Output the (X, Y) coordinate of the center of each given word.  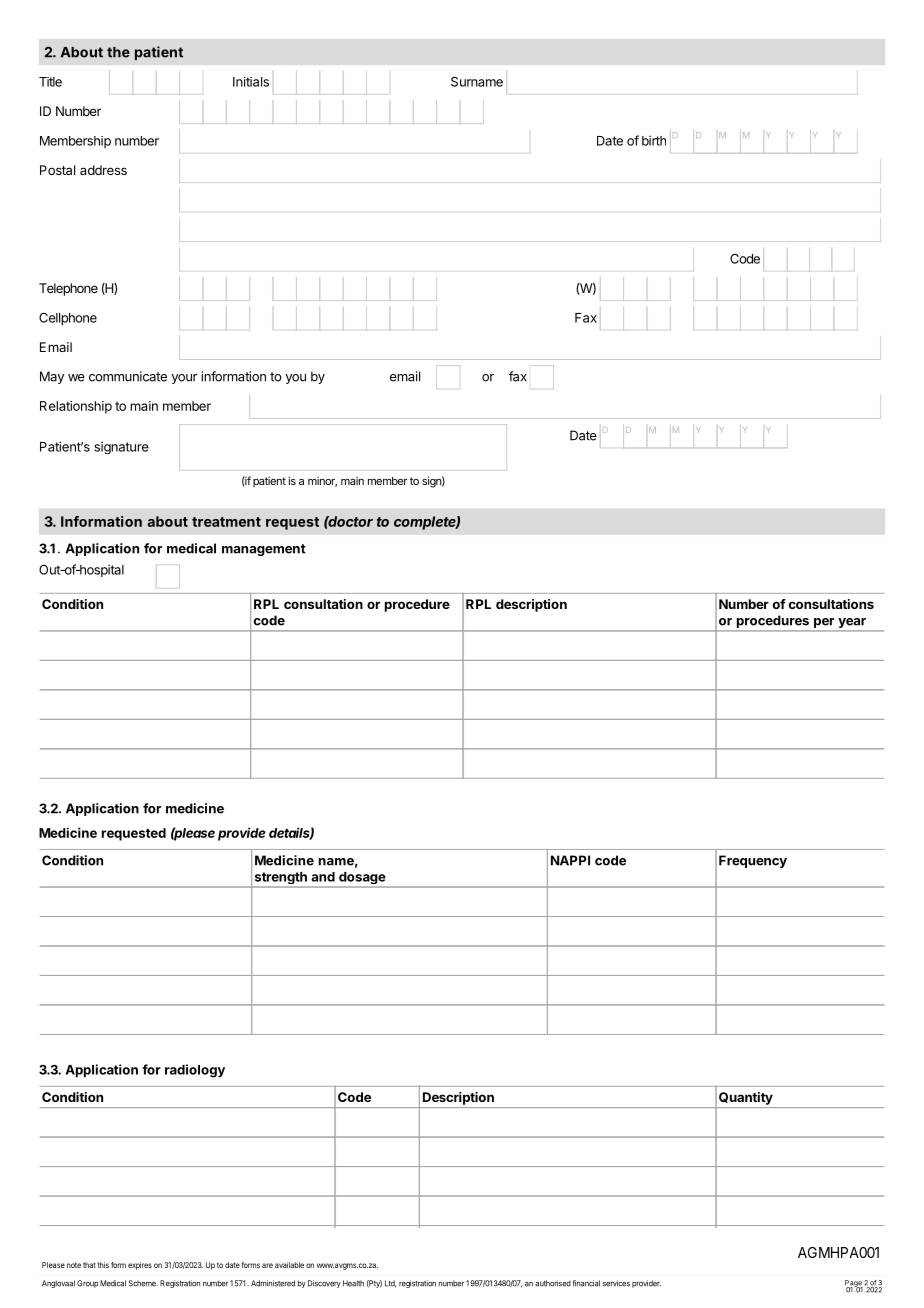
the (118, 52)
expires (140, 1266)
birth (654, 140)
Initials (251, 82)
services (616, 1283)
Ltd (390, 1284)
